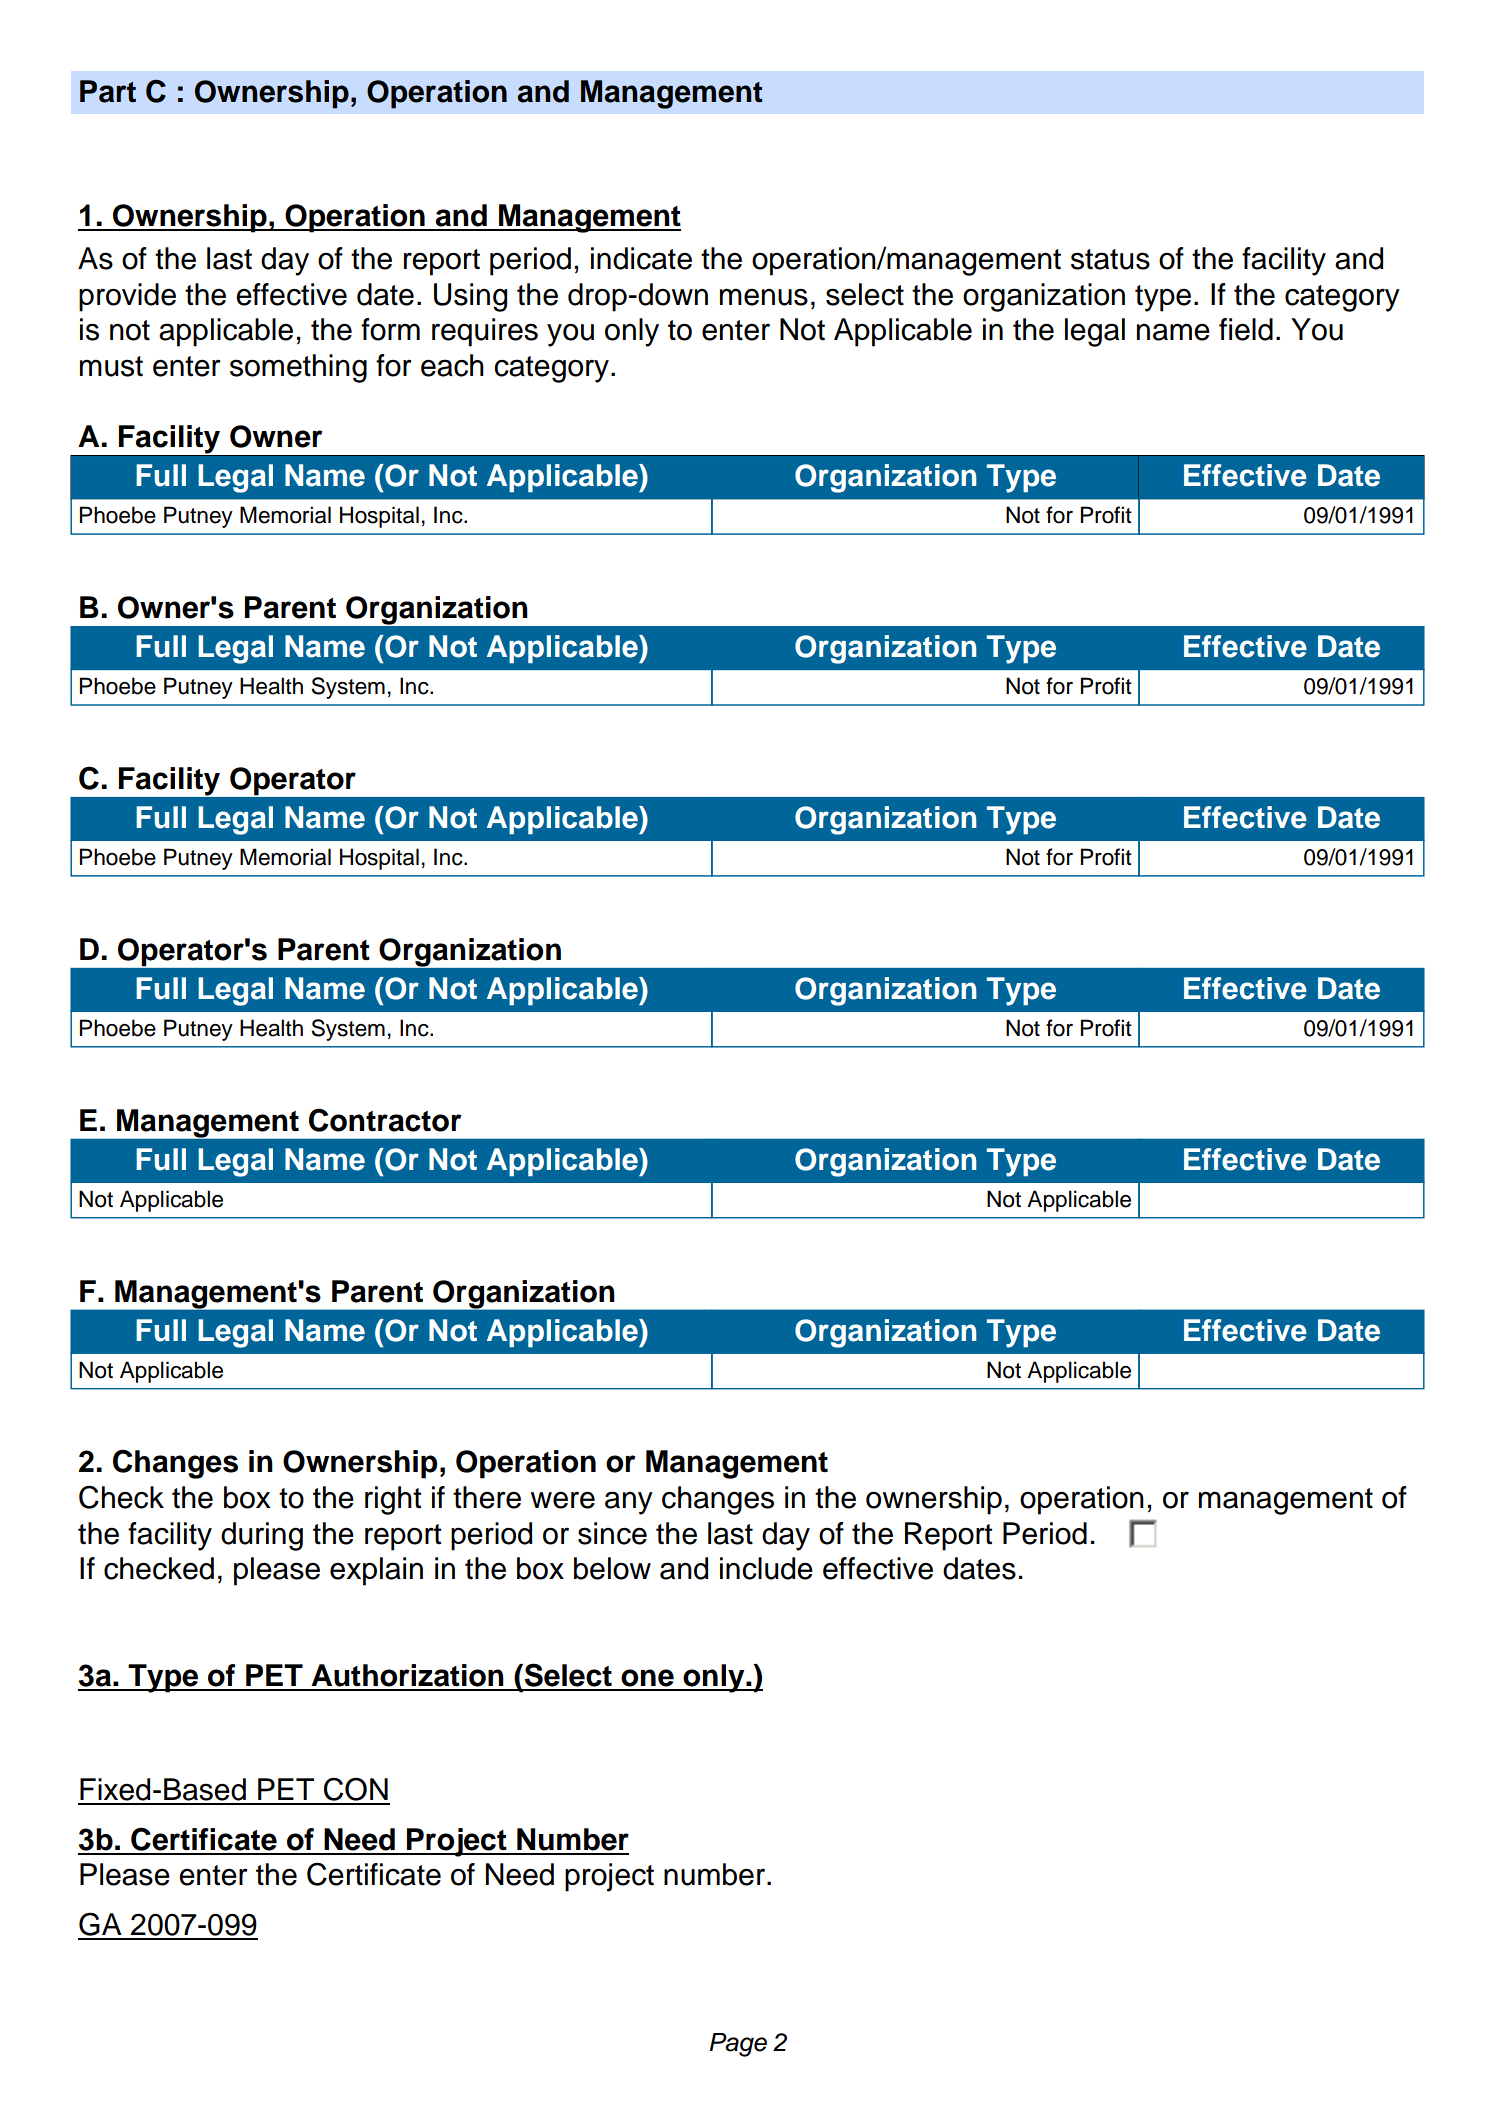 This screenshot has height=2115, width=1495. What do you see at coordinates (298, 368) in the screenshot?
I see `something` at bounding box center [298, 368].
